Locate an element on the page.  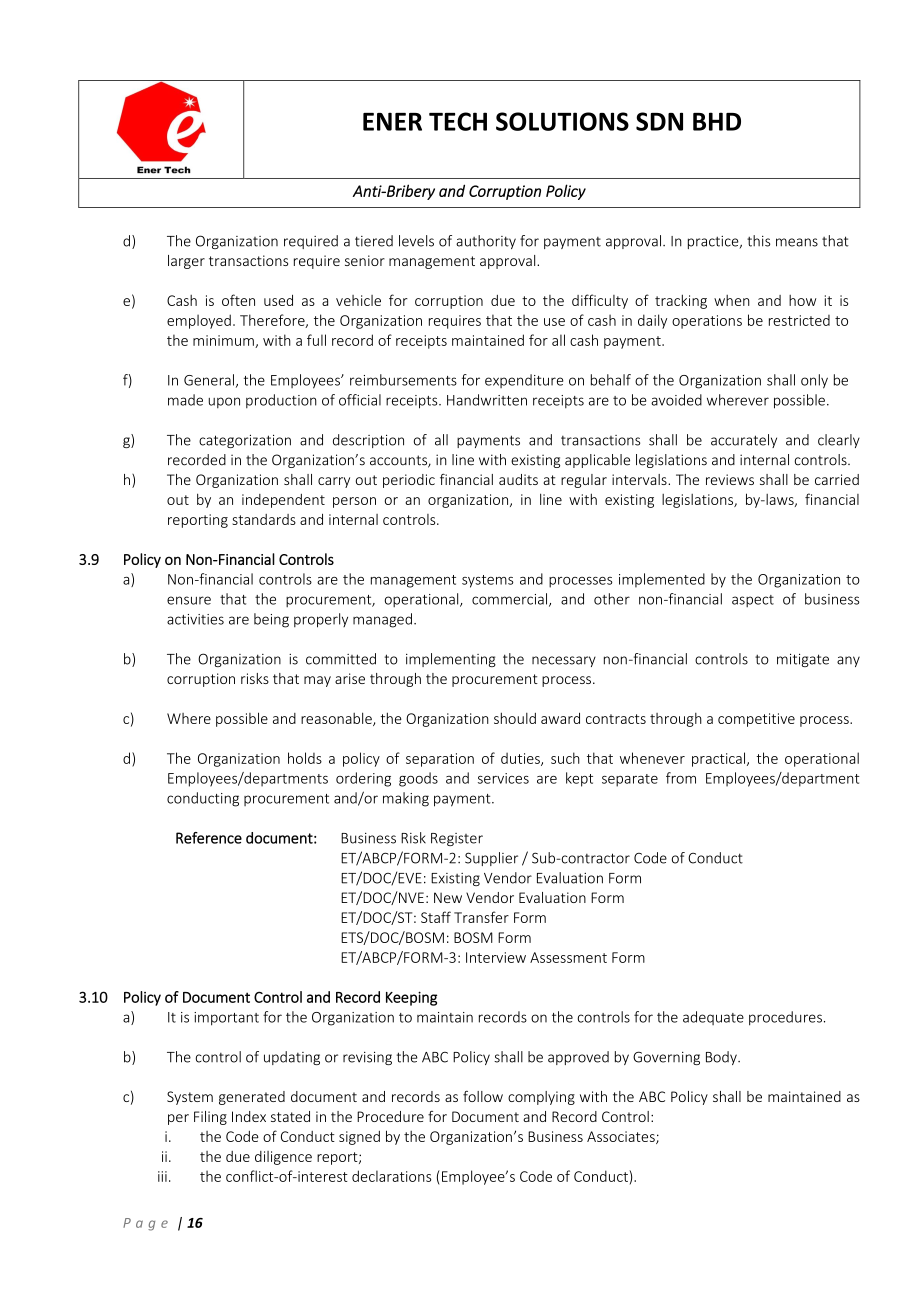
implementing is located at coordinates (451, 660).
